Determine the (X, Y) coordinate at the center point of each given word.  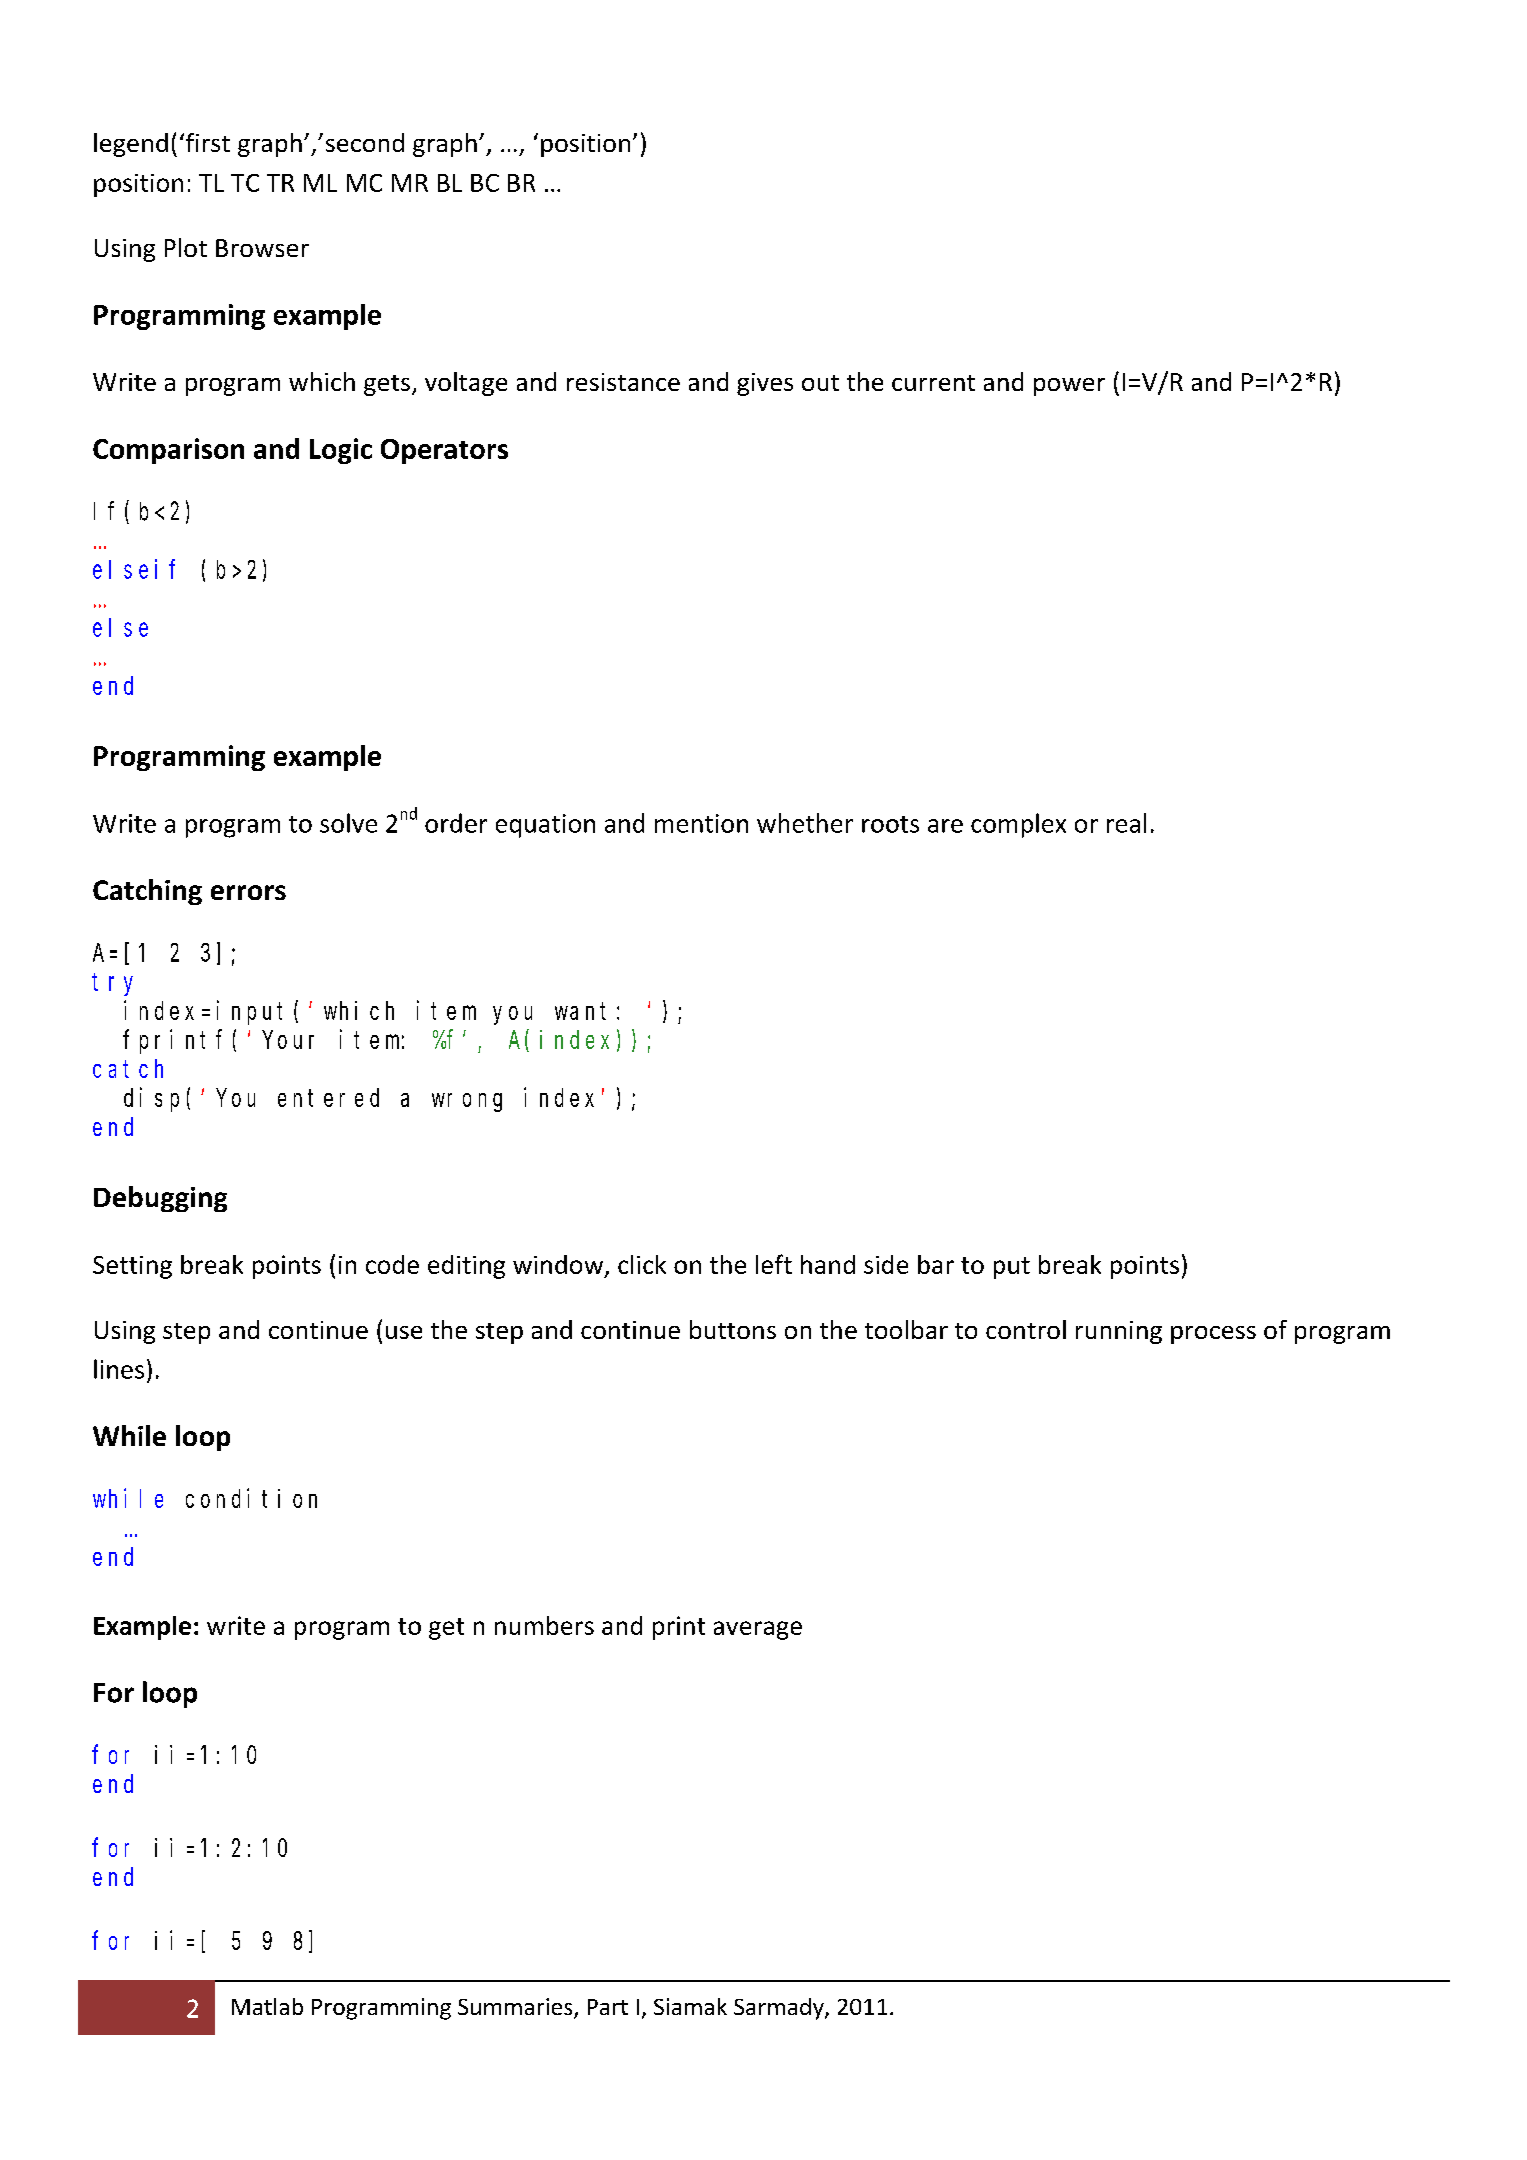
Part (608, 2007)
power (1069, 387)
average (758, 1630)
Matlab (267, 2006)
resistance (623, 382)
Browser (262, 248)
